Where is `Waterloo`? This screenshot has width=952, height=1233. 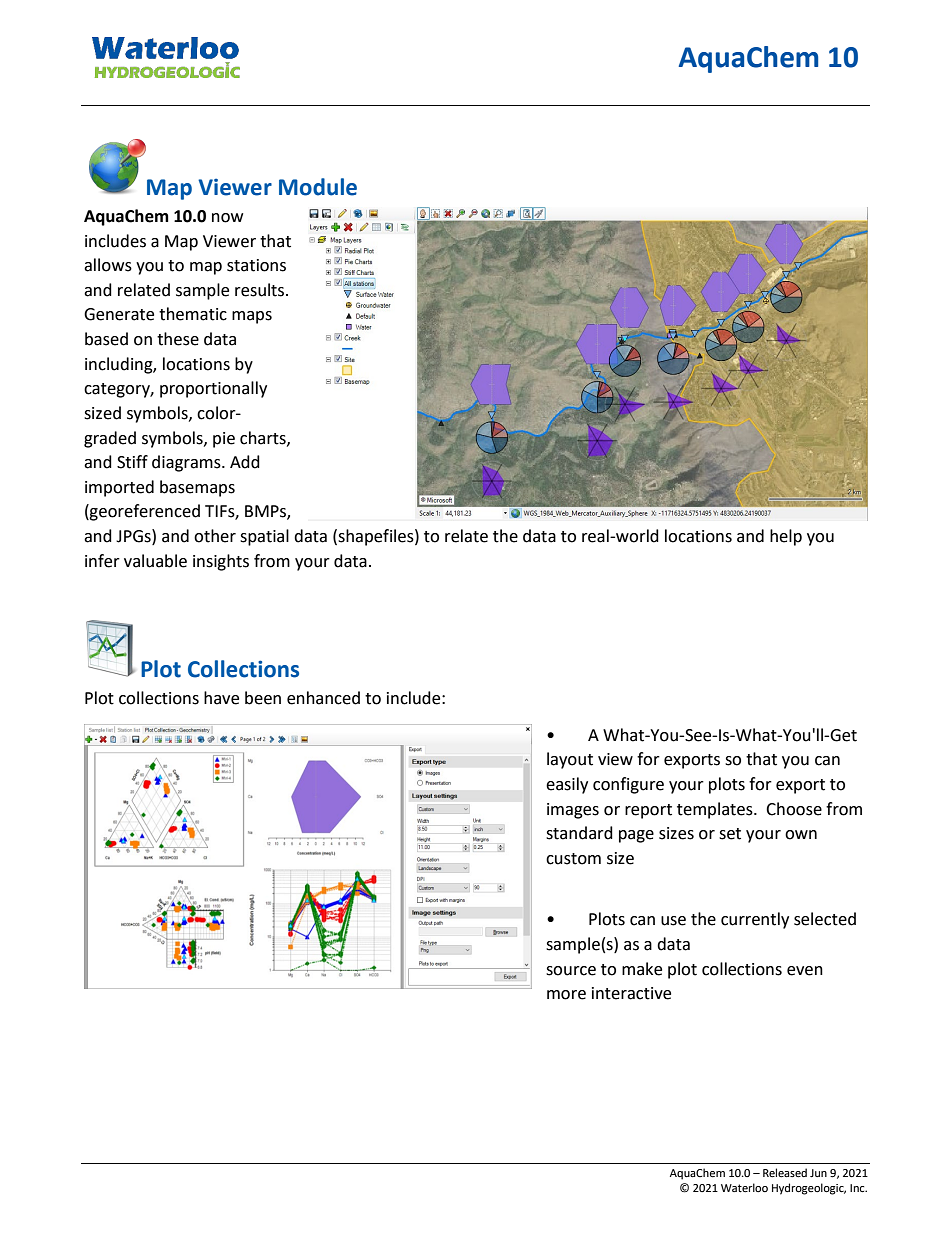 Waterloo is located at coordinates (744, 1188).
